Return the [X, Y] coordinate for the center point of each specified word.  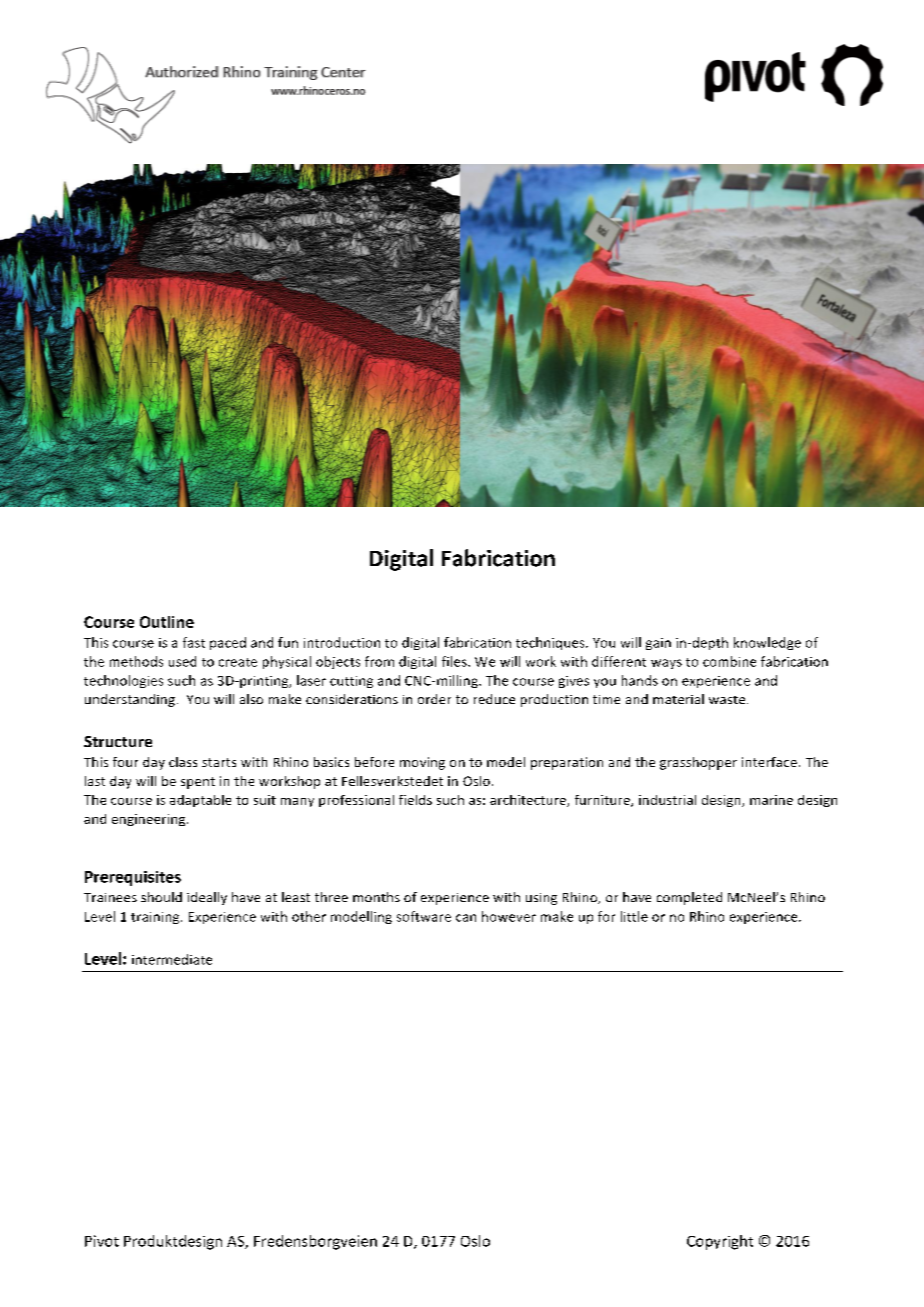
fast [194, 642]
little [634, 916]
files [455, 661]
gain [658, 644]
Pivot [102, 1241]
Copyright [720, 1242]
